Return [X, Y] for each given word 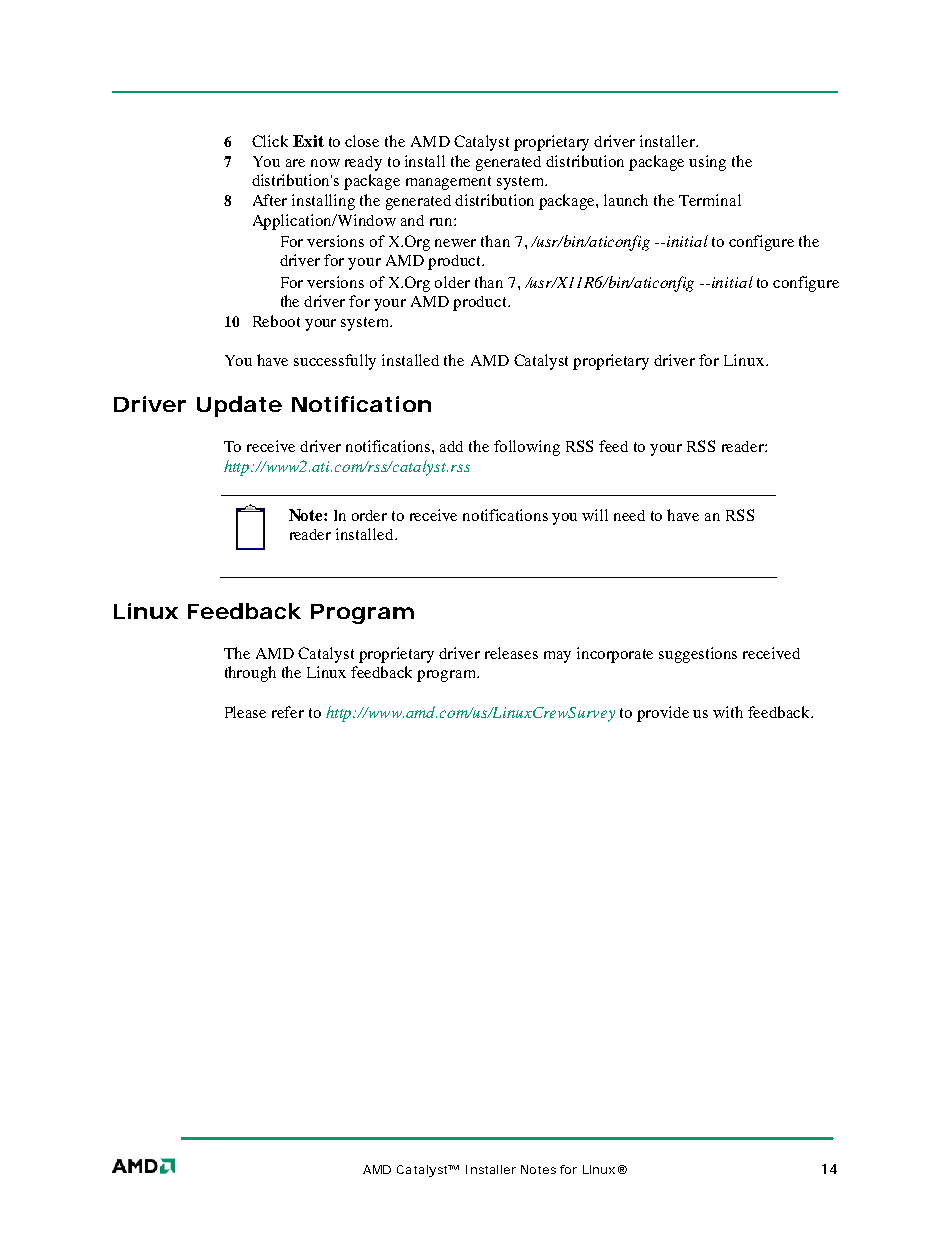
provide [663, 714]
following [527, 448]
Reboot [276, 321]
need [629, 515]
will [595, 515]
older [452, 282]
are [295, 163]
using [707, 163]
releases [511, 653]
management [448, 183]
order [369, 515]
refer [288, 712]
